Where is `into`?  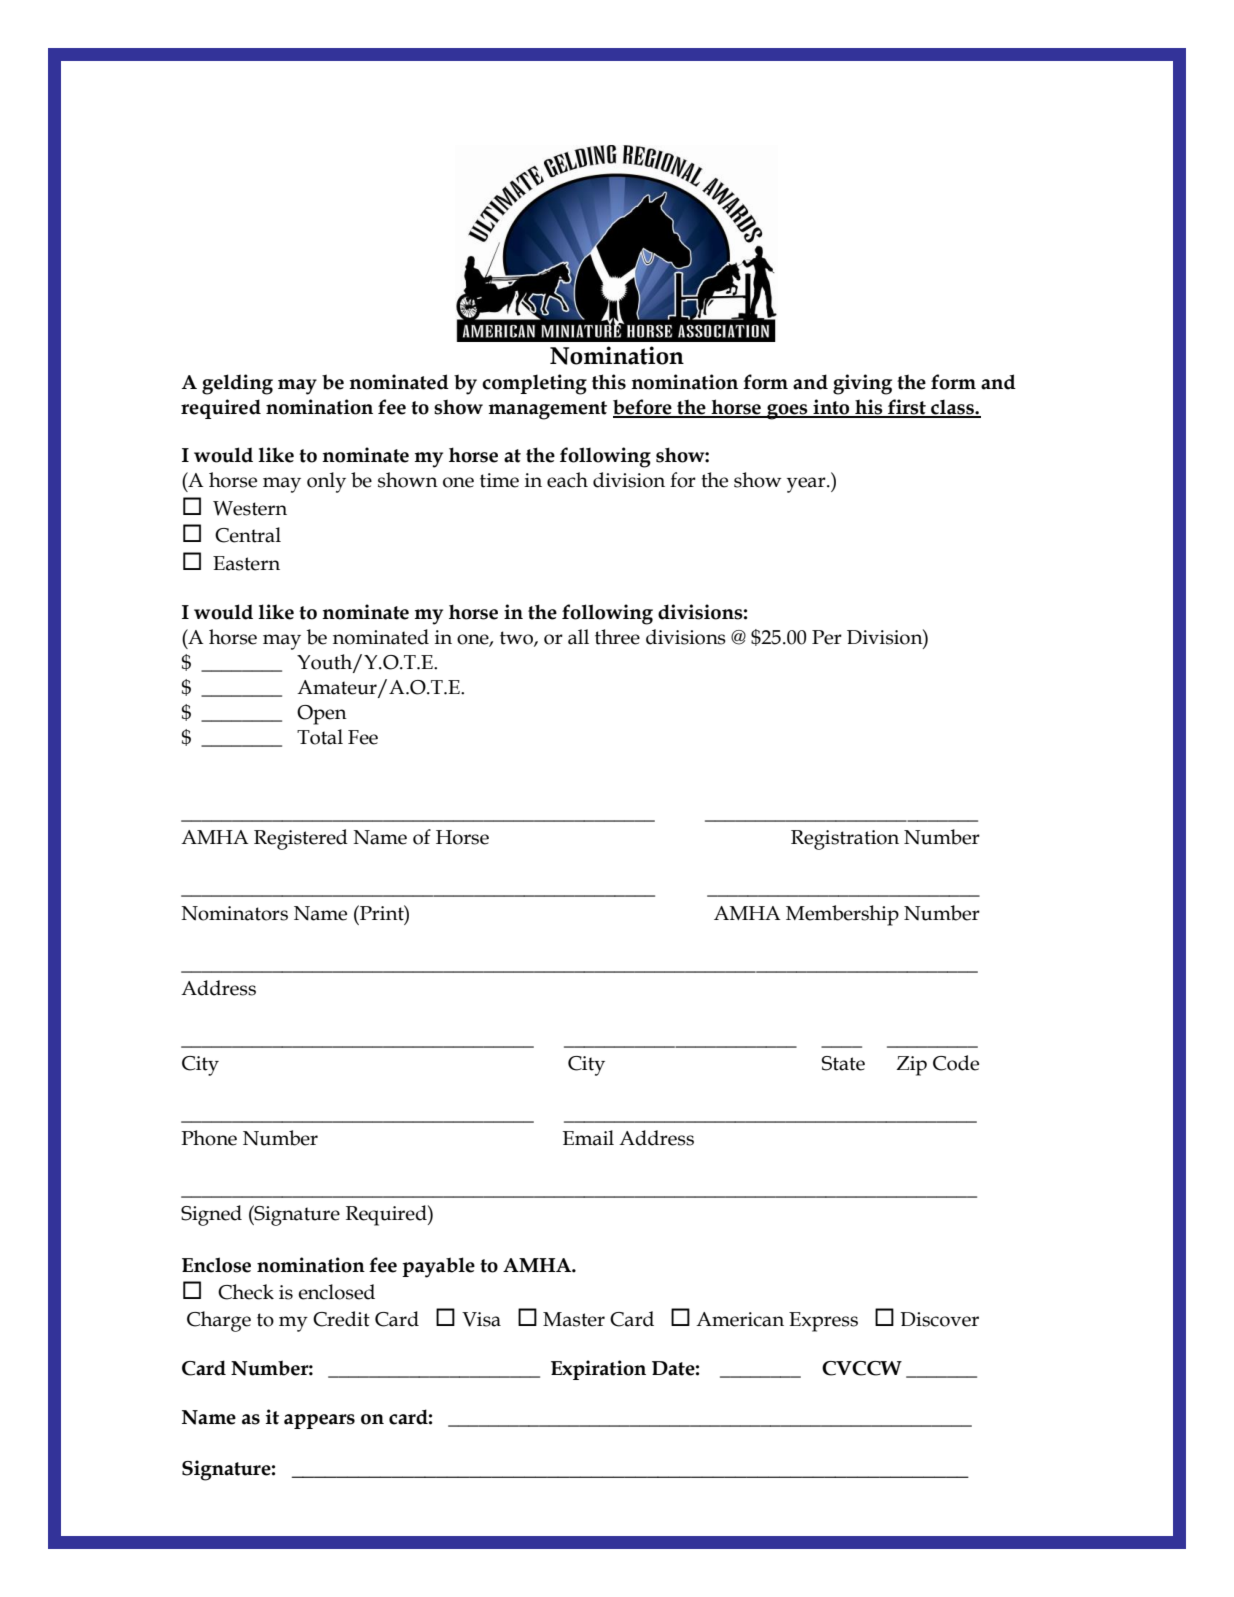
into is located at coordinates (831, 408).
